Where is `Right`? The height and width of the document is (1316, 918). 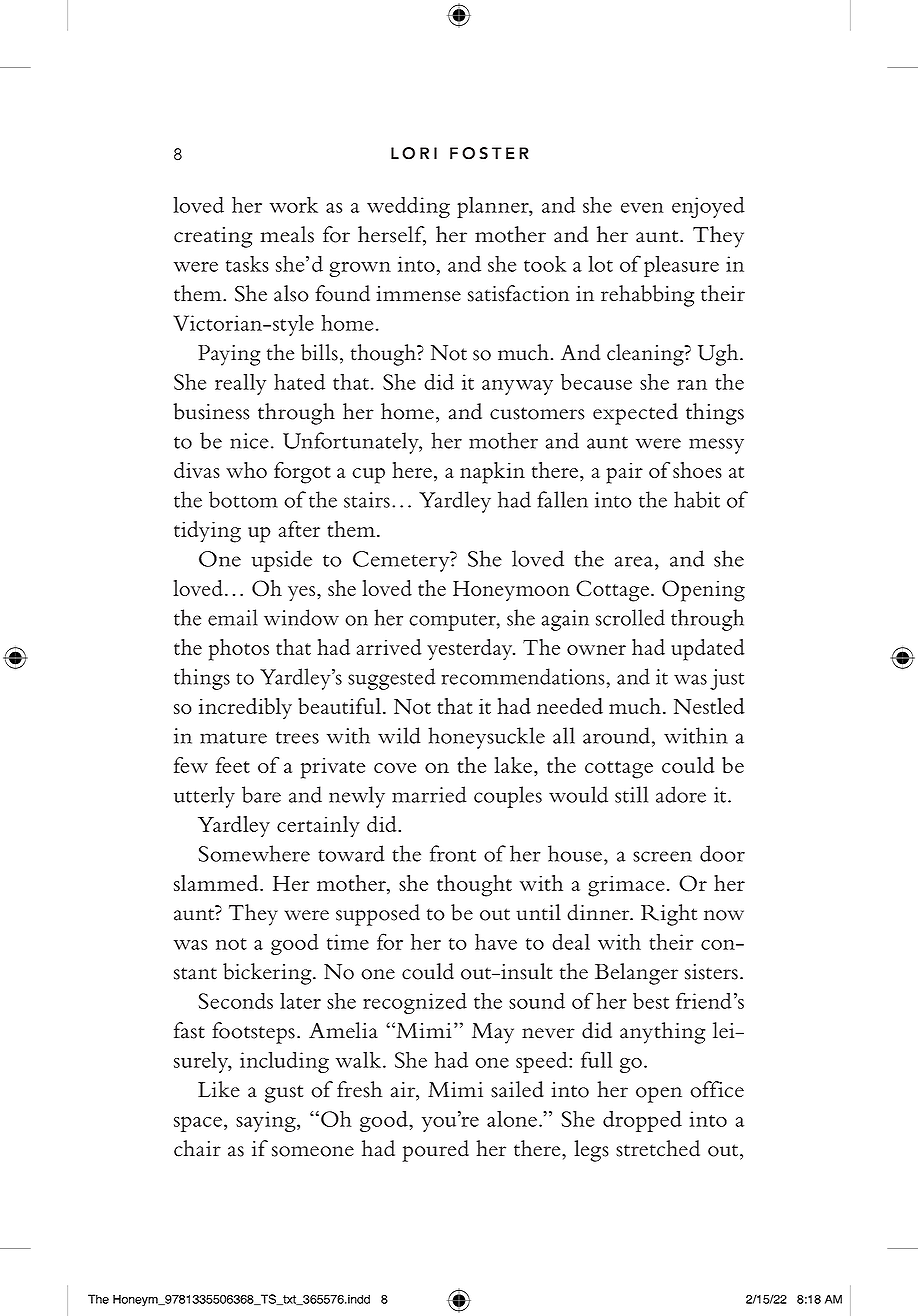
Right is located at coordinates (669, 915).
